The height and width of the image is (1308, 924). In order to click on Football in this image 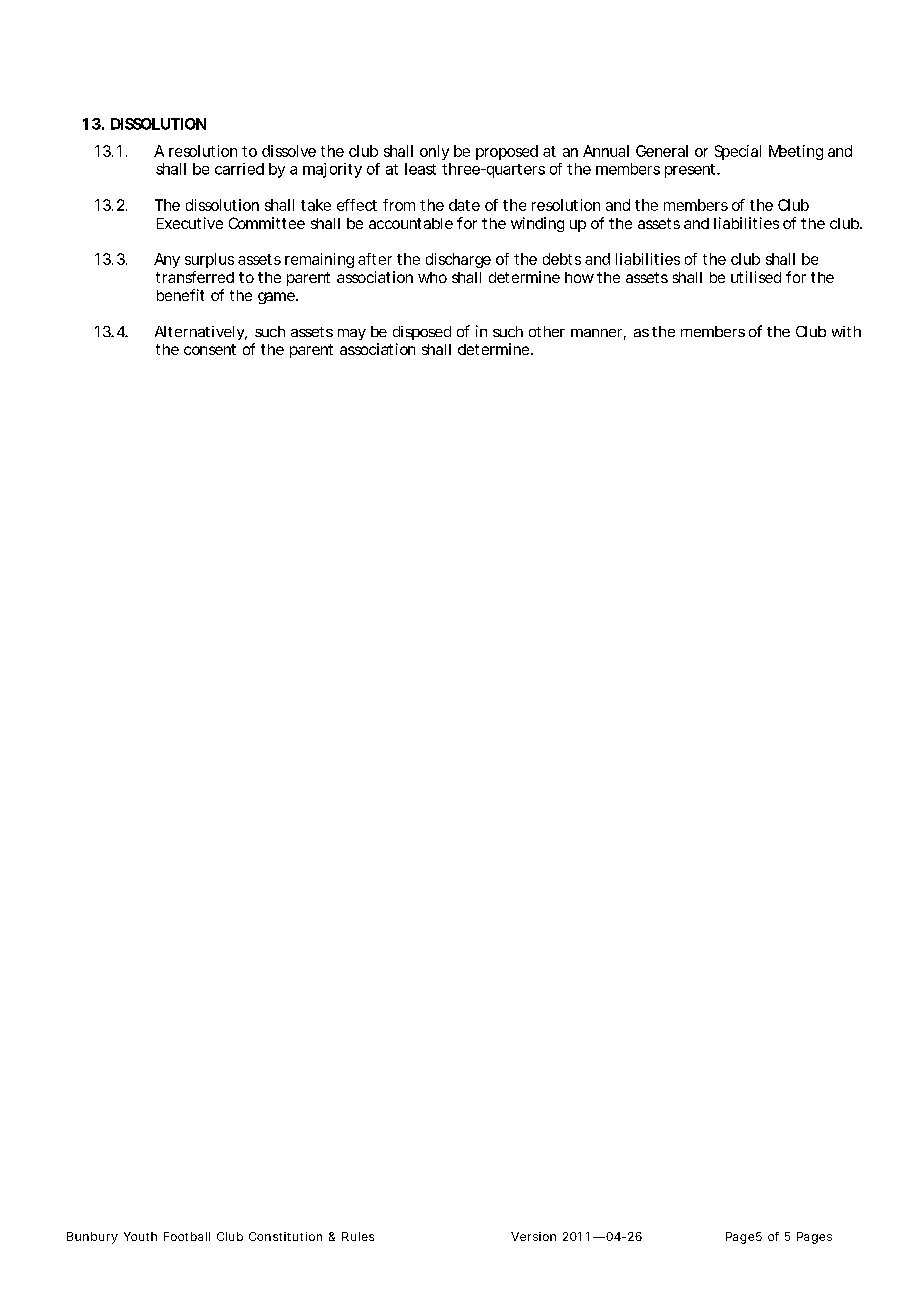, I will do `click(187, 1236)`.
